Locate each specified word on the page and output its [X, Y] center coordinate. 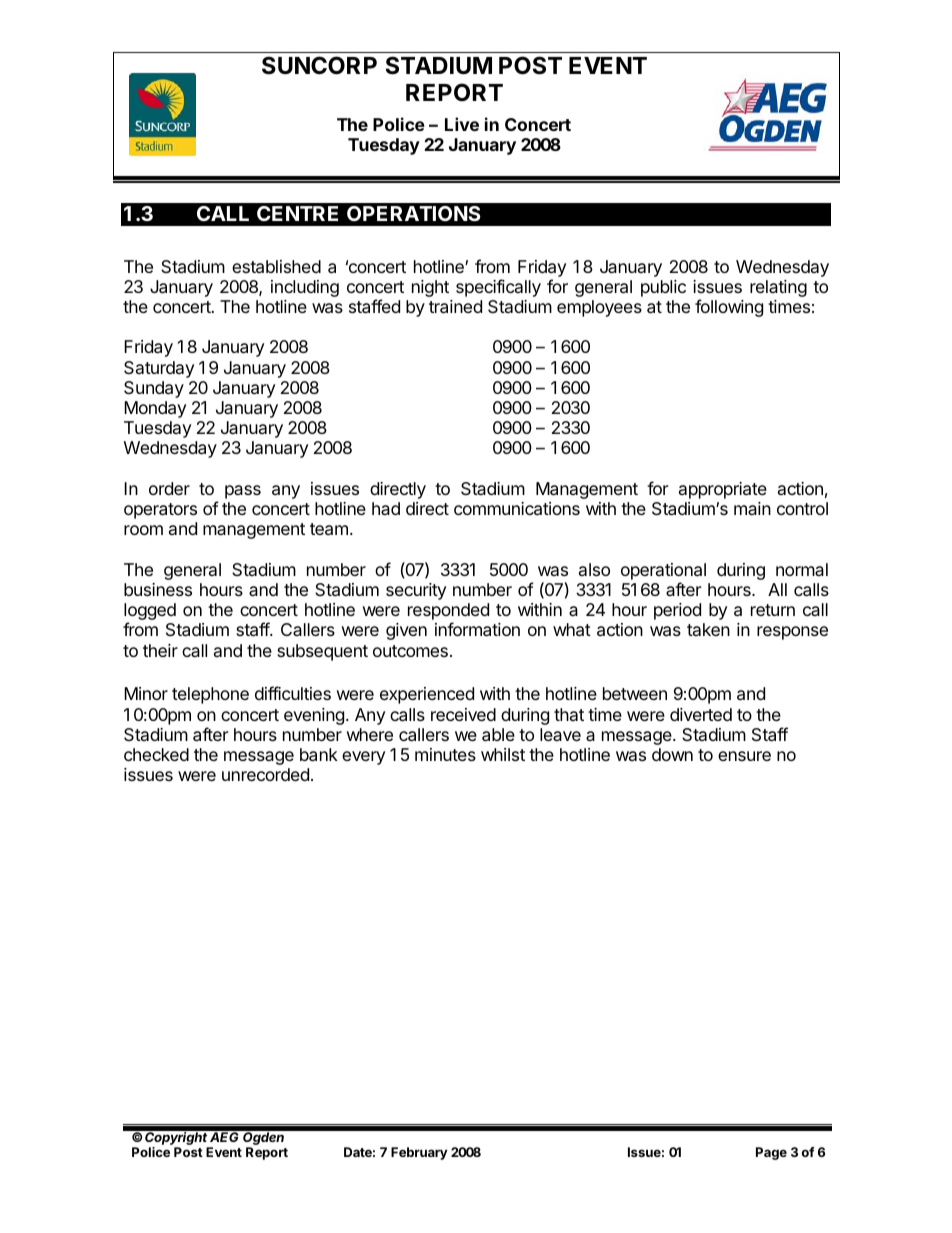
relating [778, 288]
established [276, 267]
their [160, 650]
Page [771, 1153]
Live [462, 124]
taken [708, 629]
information [477, 629]
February [419, 1153]
